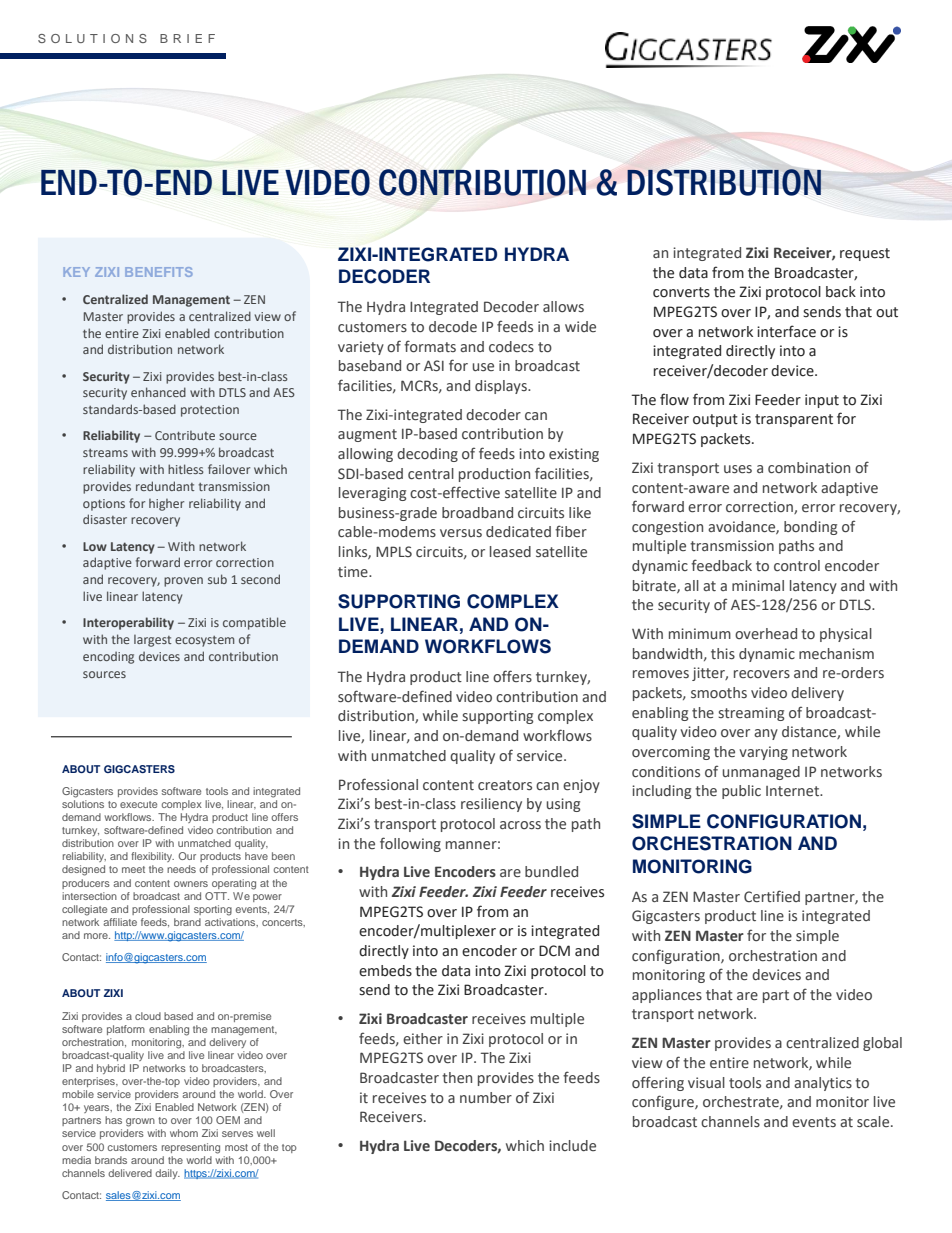  What do you see at coordinates (183, 582) in the screenshot?
I see `proven` at bounding box center [183, 582].
